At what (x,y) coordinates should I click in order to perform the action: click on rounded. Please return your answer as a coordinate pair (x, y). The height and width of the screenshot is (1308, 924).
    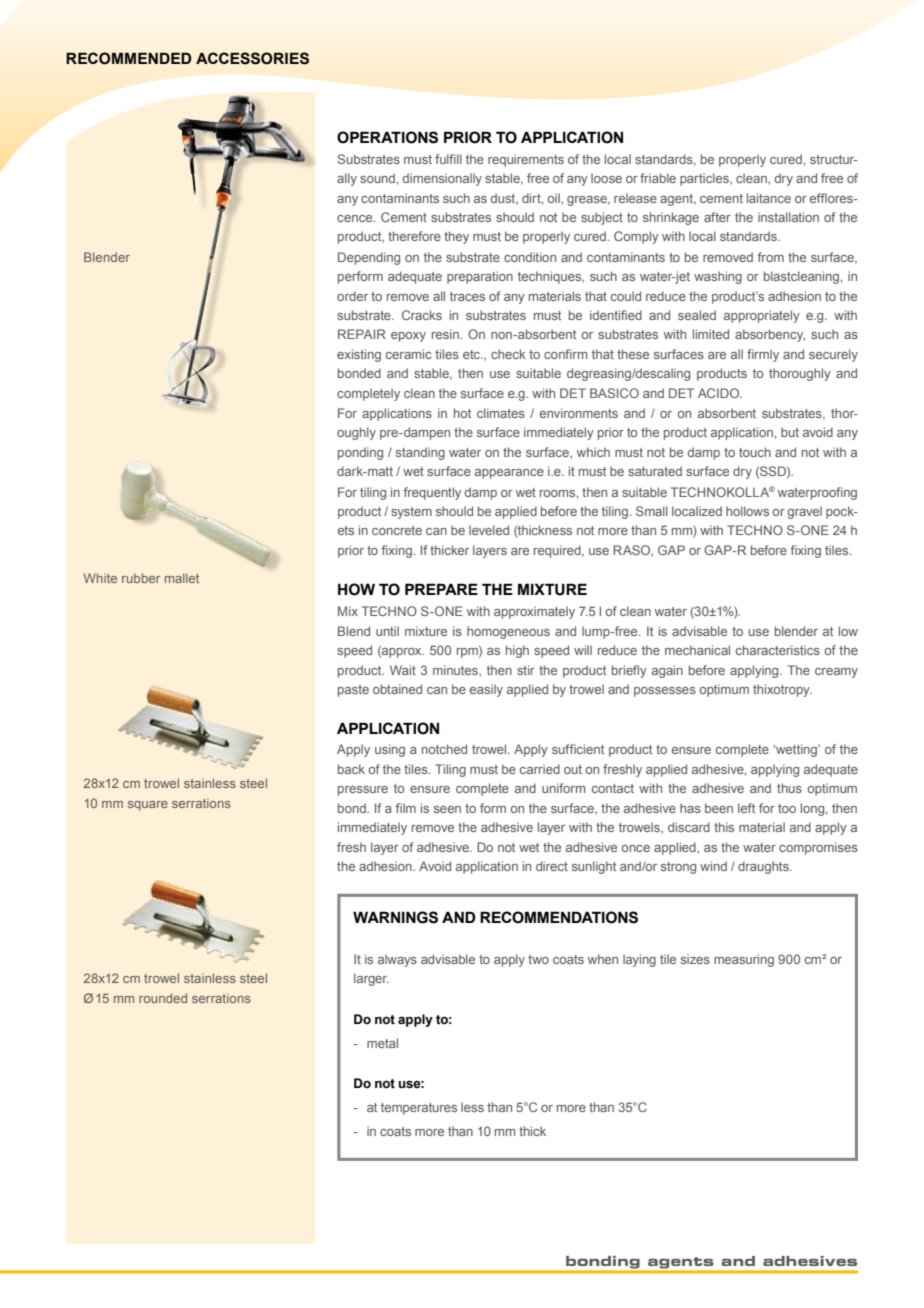
    Looking at the image, I should click on (163, 998).
